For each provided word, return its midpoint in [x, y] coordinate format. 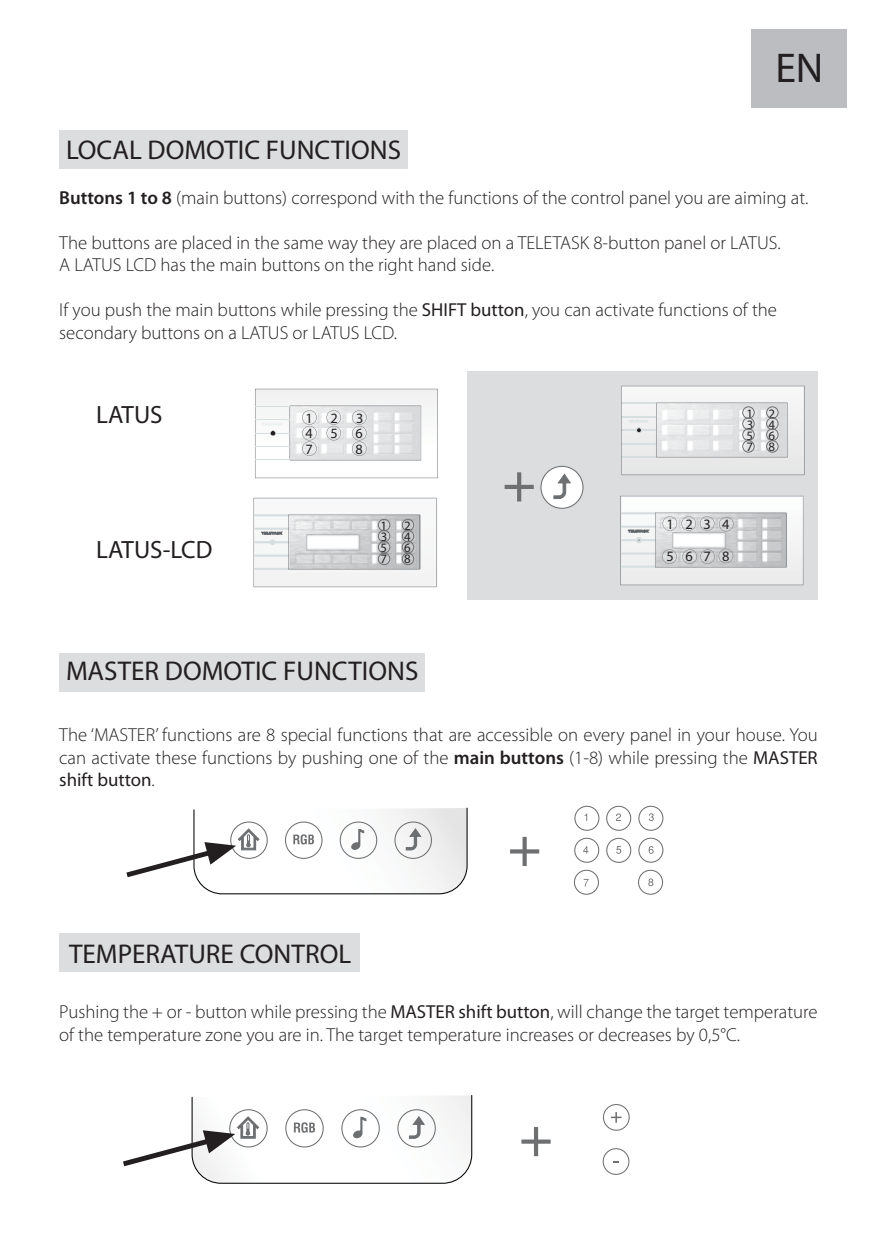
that [428, 734]
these [175, 757]
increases [540, 1034]
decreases [634, 1034]
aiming [760, 199]
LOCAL [105, 150]
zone [223, 1036]
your [713, 738]
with [398, 197]
